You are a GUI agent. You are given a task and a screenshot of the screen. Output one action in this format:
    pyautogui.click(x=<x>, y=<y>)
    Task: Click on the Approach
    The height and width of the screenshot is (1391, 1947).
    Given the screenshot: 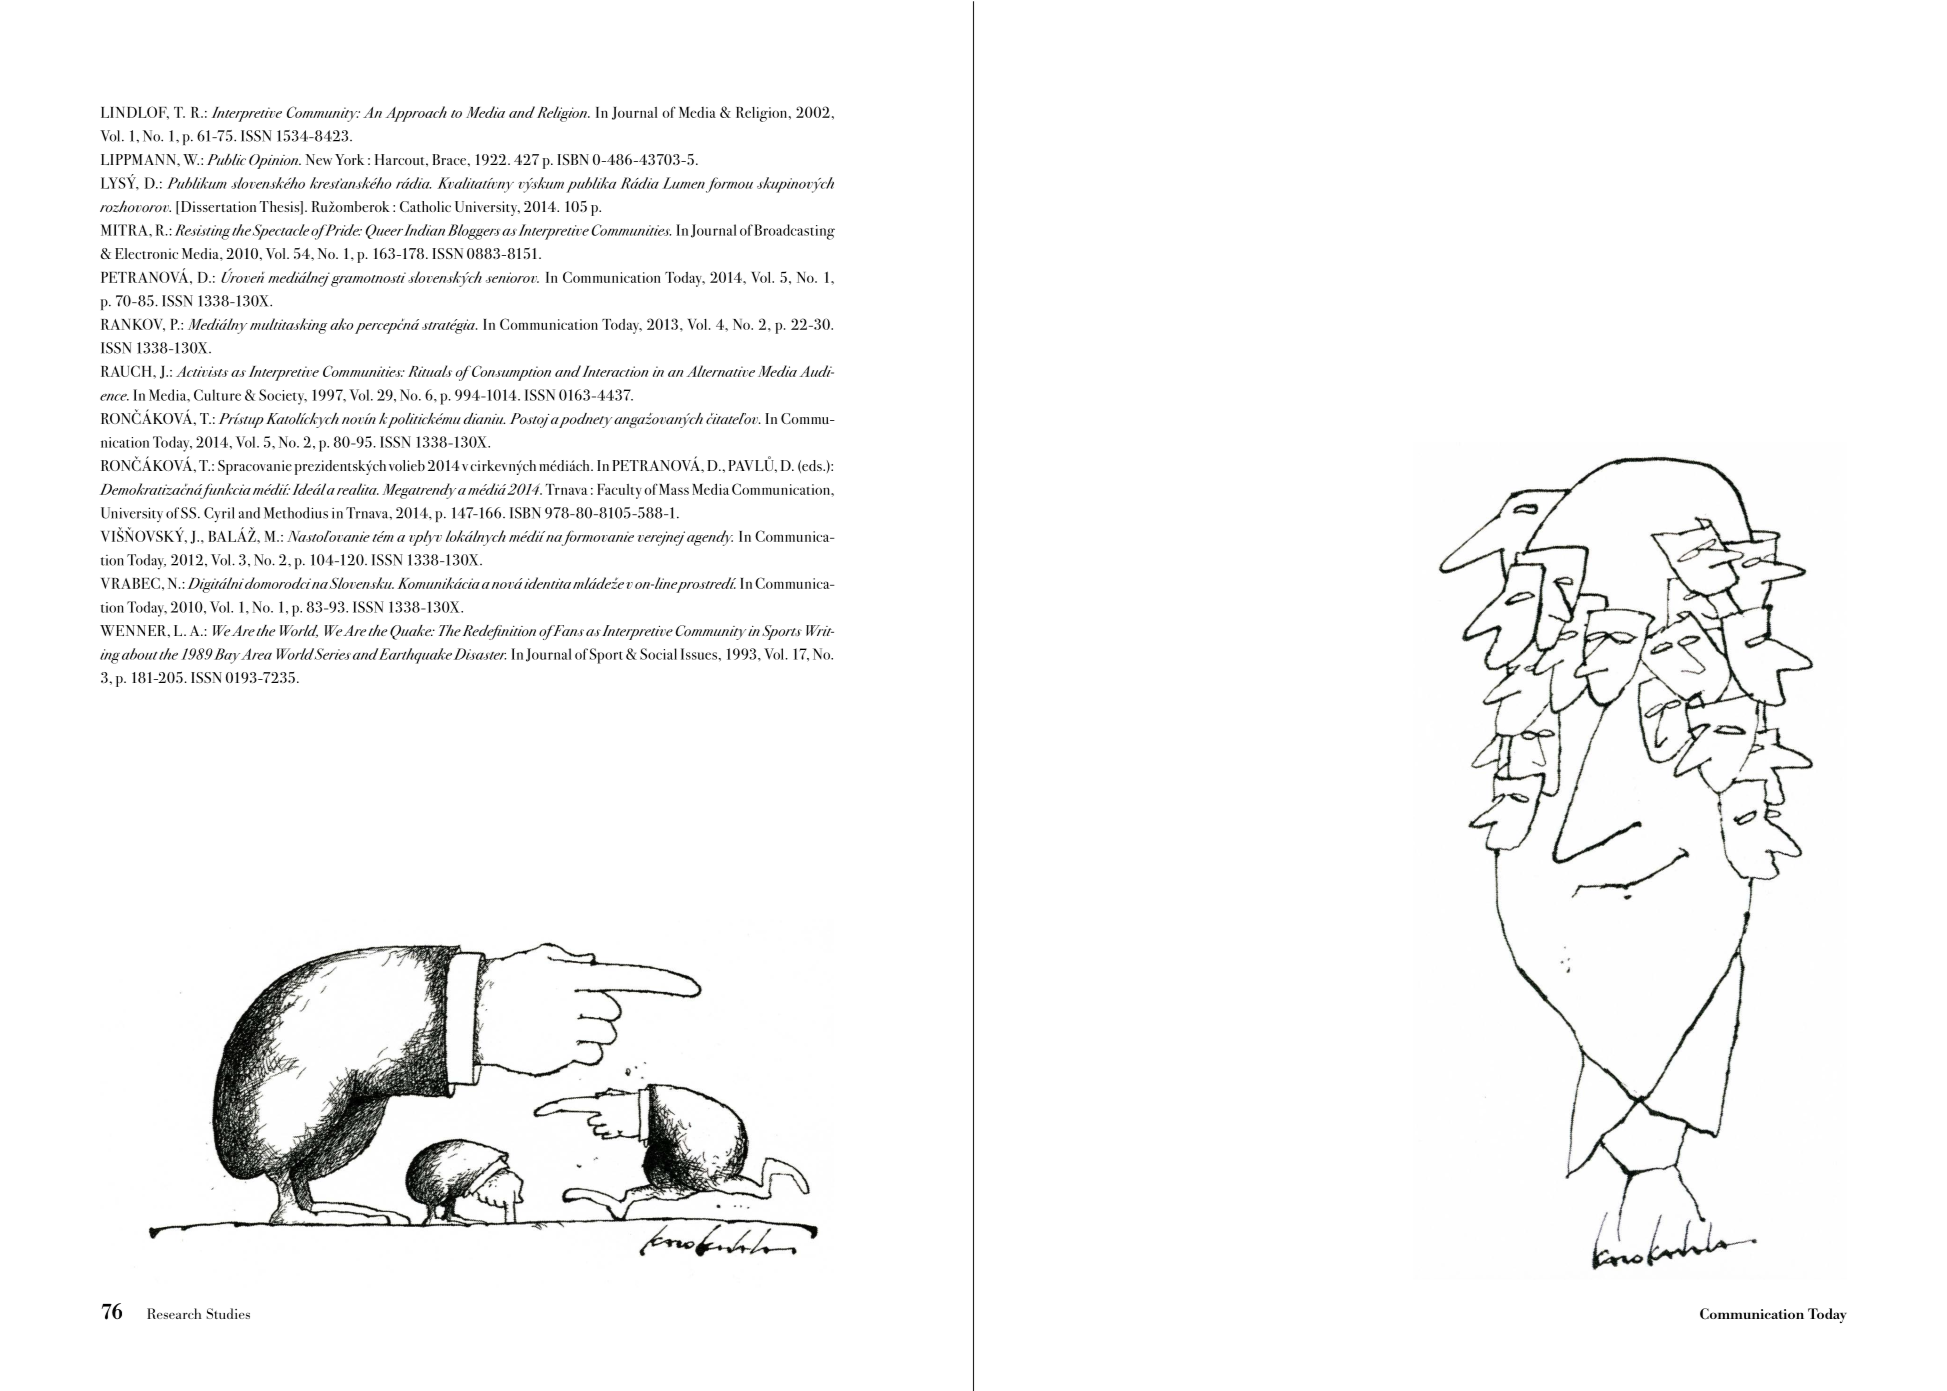 What is the action you would take?
    pyautogui.click(x=416, y=114)
